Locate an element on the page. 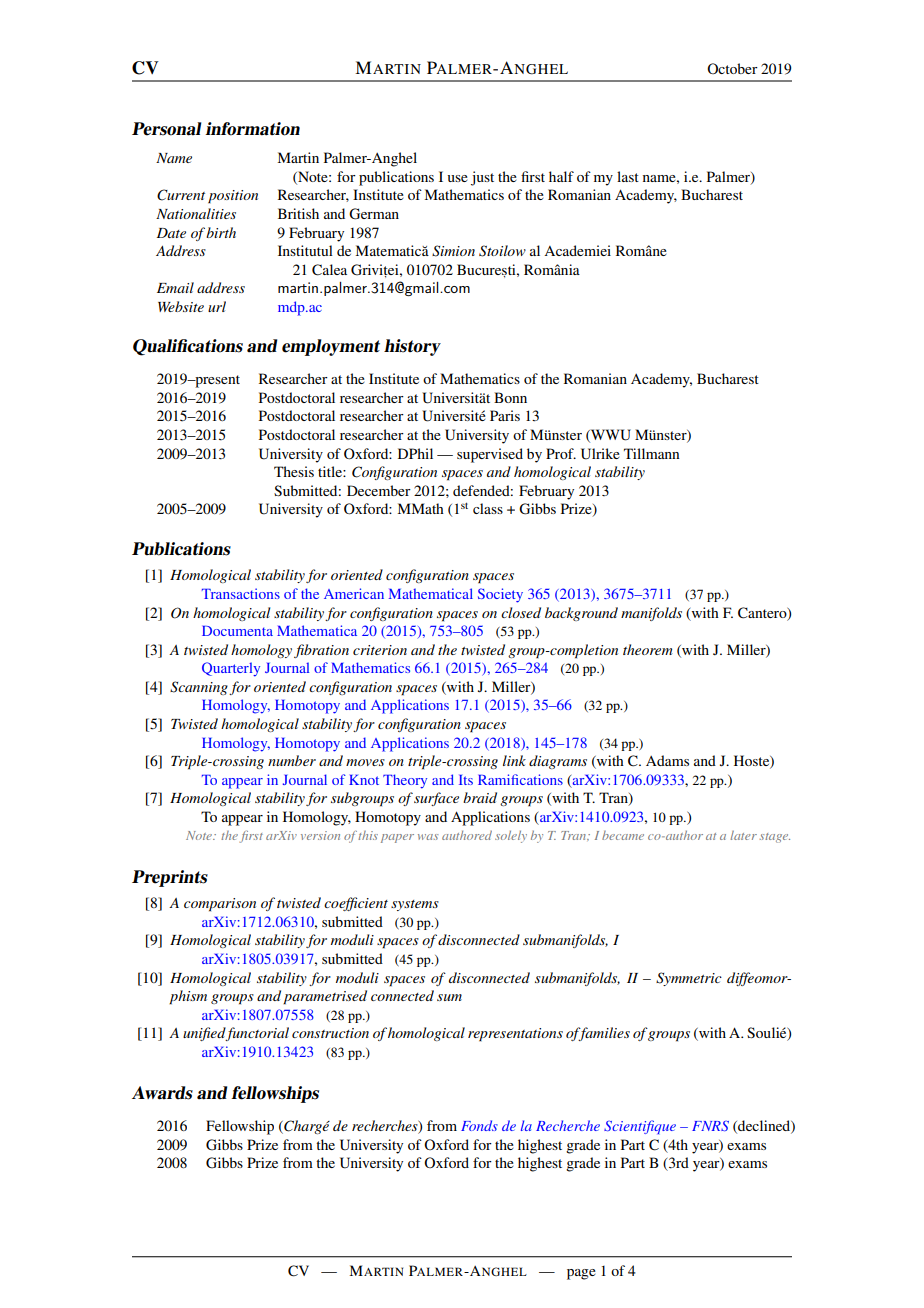 The height and width of the document is (1308, 924). information is located at coordinates (252, 129).
